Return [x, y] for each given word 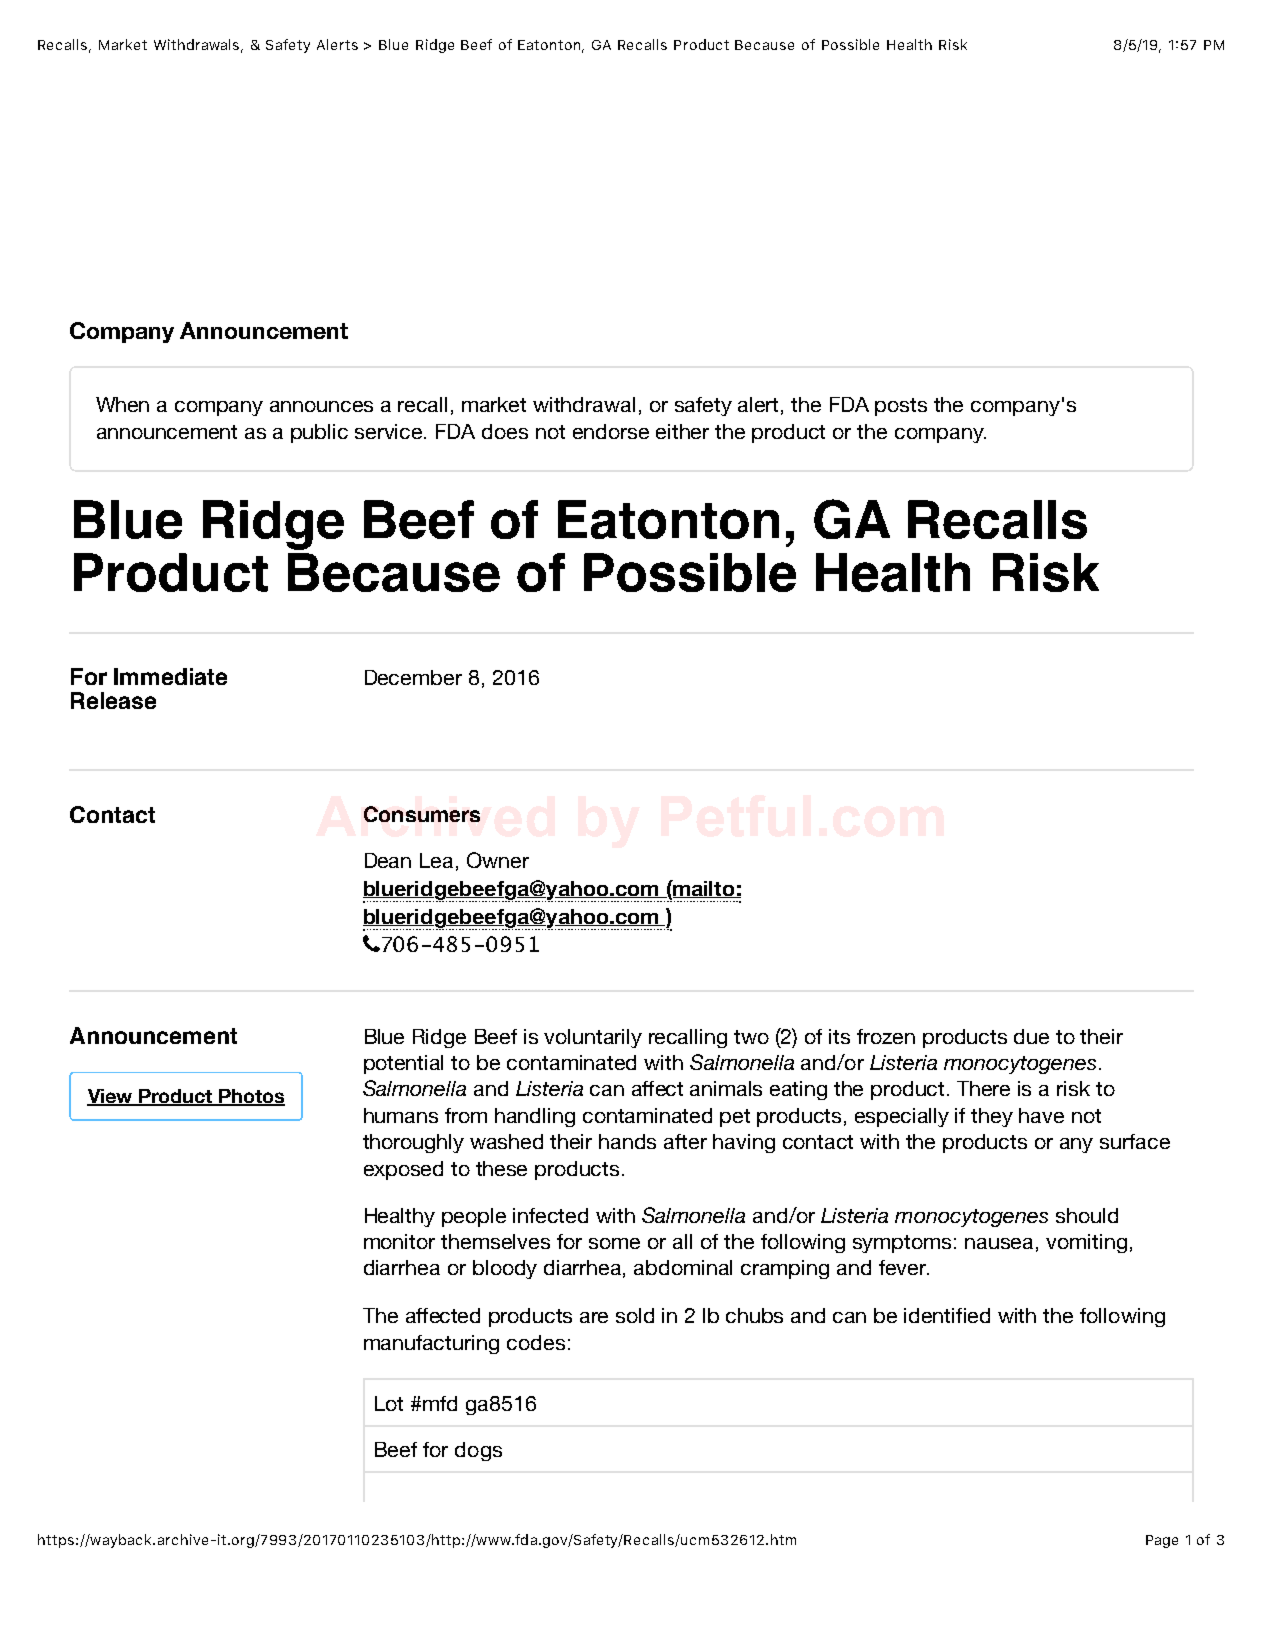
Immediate [170, 676]
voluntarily [593, 1038]
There [983, 1088]
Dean [388, 860]
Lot [389, 1403]
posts [901, 407]
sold [635, 1315]
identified [947, 1315]
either [682, 431]
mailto [704, 889]
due [1031, 1036]
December [413, 677]
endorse [611, 431]
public [319, 433]
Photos [251, 1097]
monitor [399, 1241]
